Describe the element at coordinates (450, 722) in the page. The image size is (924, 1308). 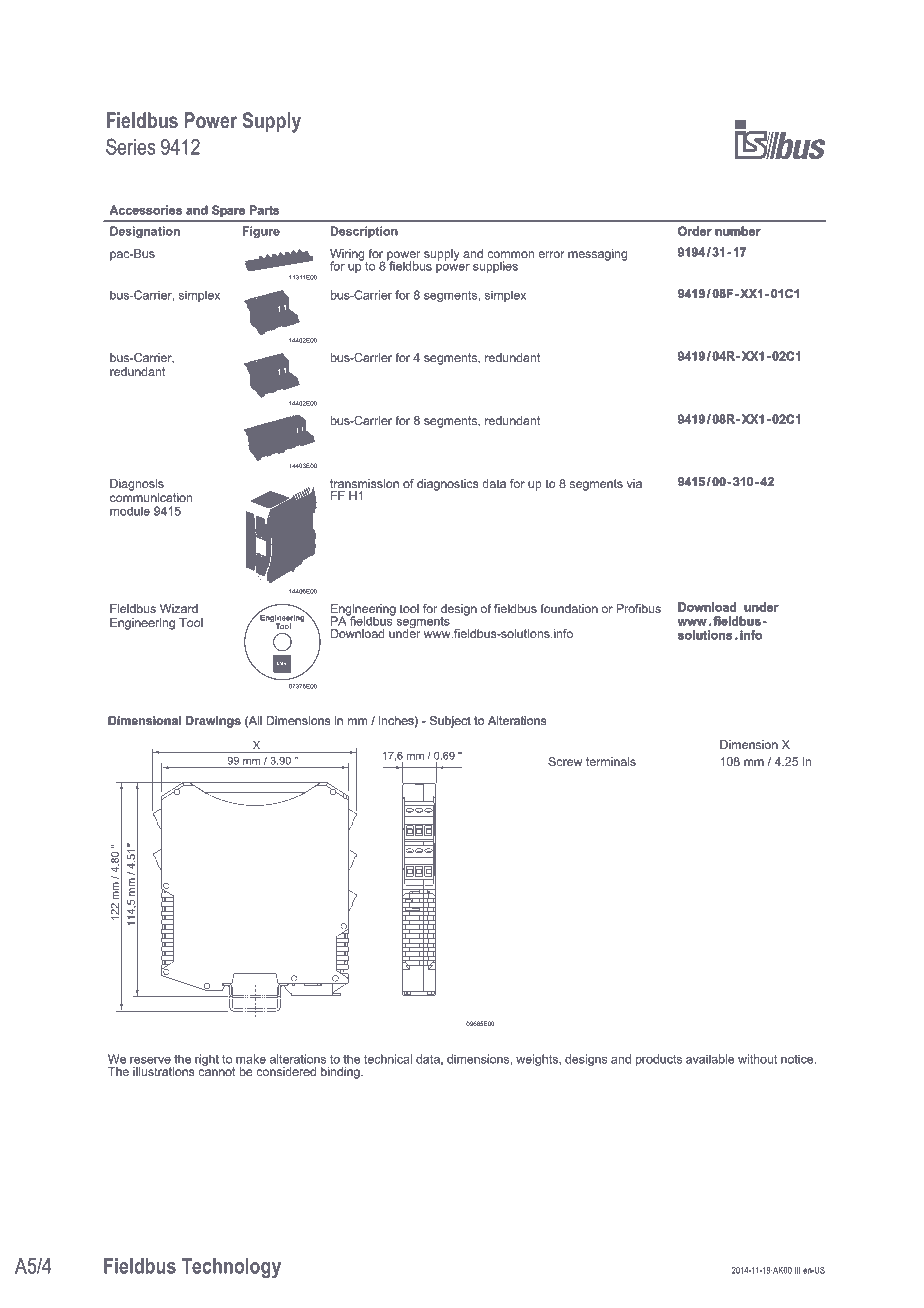
I see `Subject` at that location.
